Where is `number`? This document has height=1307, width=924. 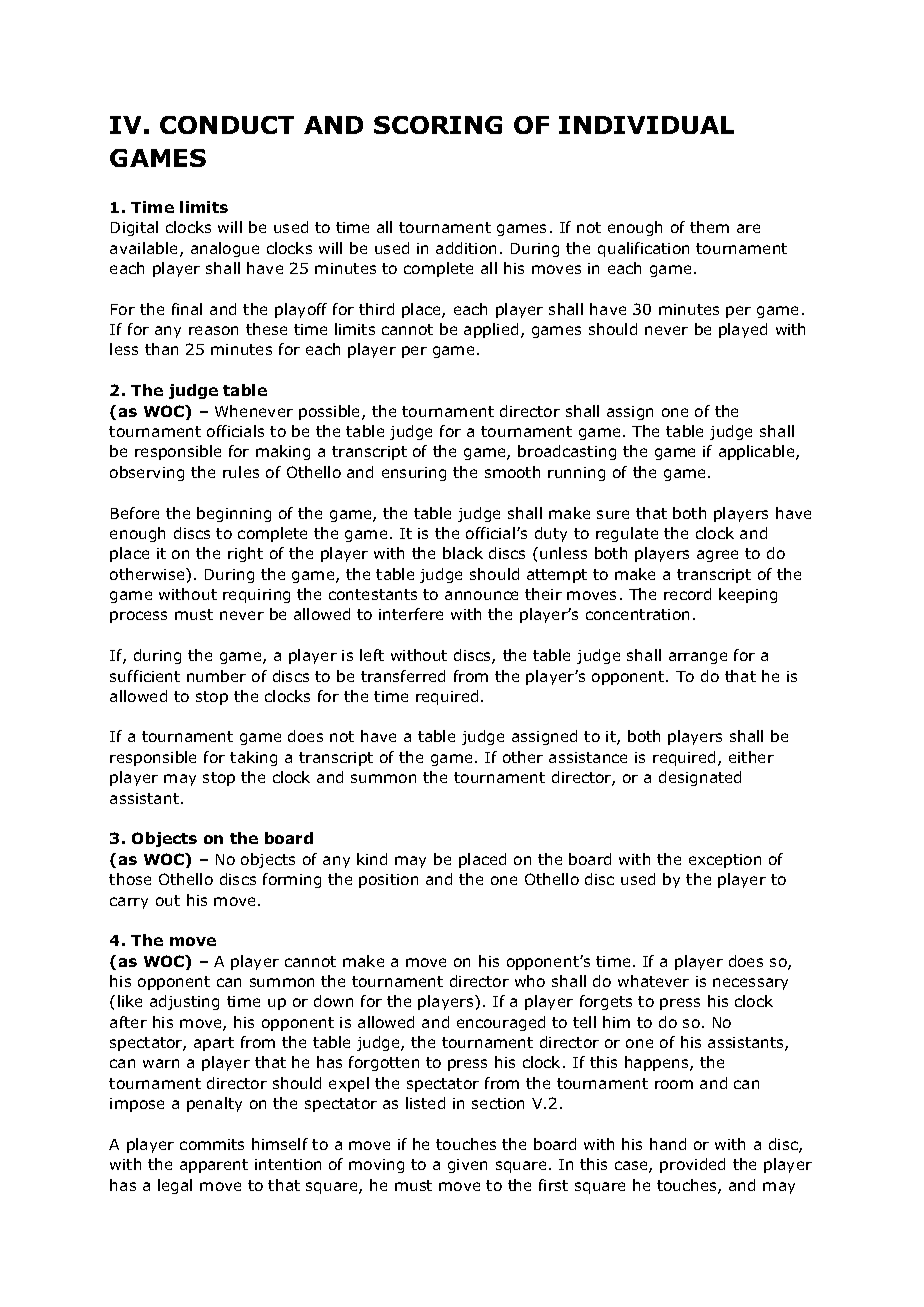
number is located at coordinates (216, 676).
